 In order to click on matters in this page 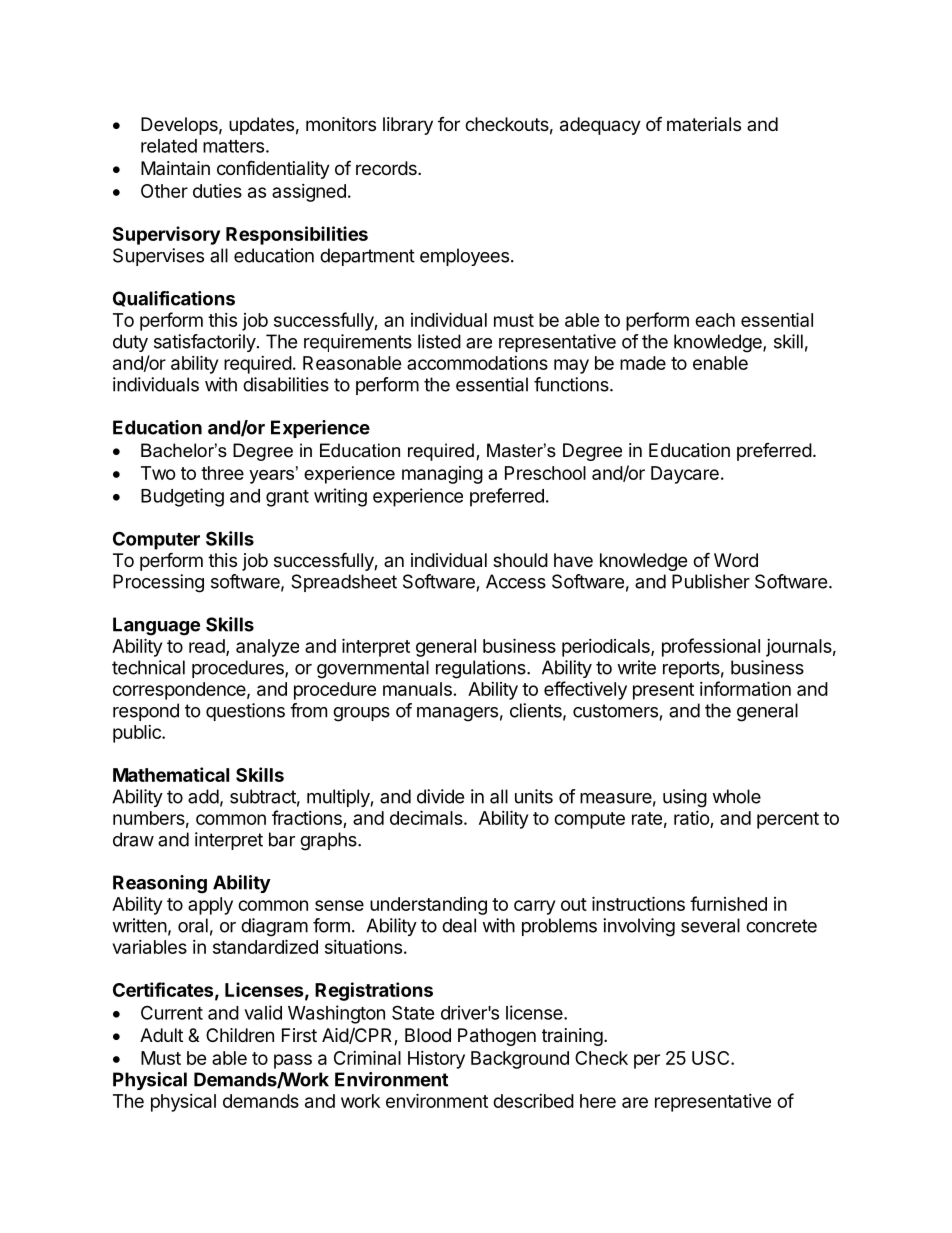, I will do `click(233, 146)`.
